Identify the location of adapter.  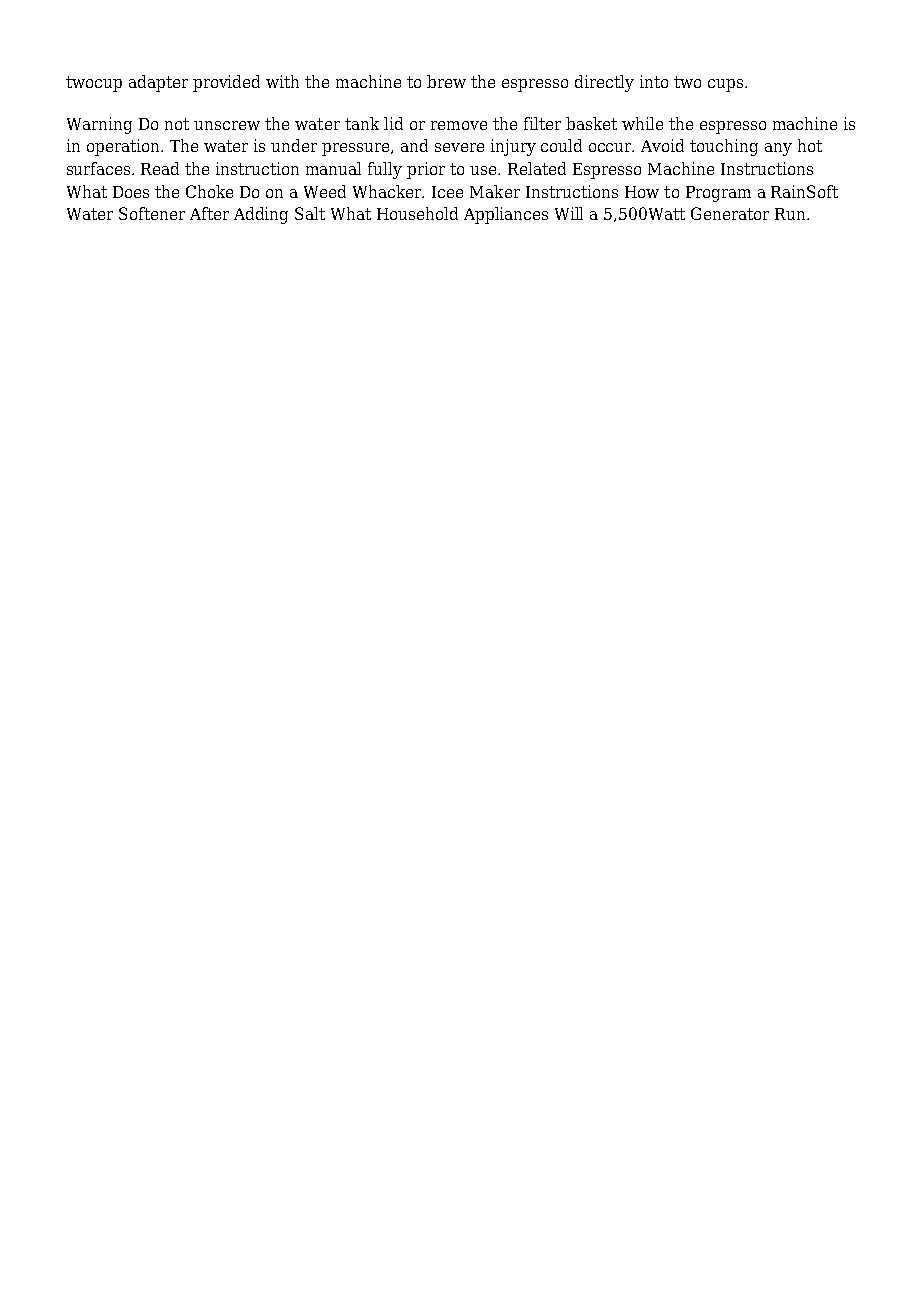
(158, 83).
